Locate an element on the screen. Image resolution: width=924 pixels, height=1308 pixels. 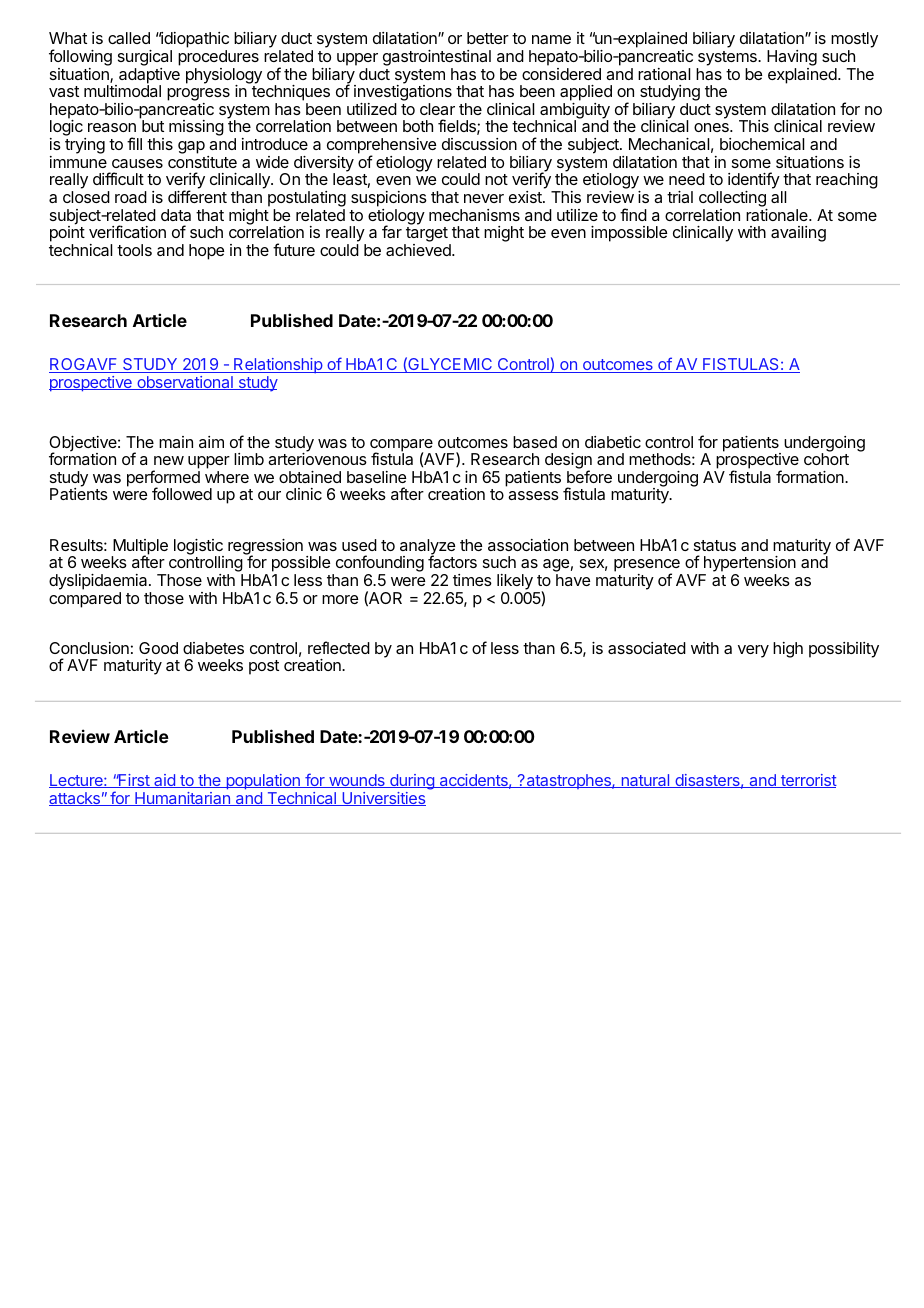
main is located at coordinates (176, 442).
